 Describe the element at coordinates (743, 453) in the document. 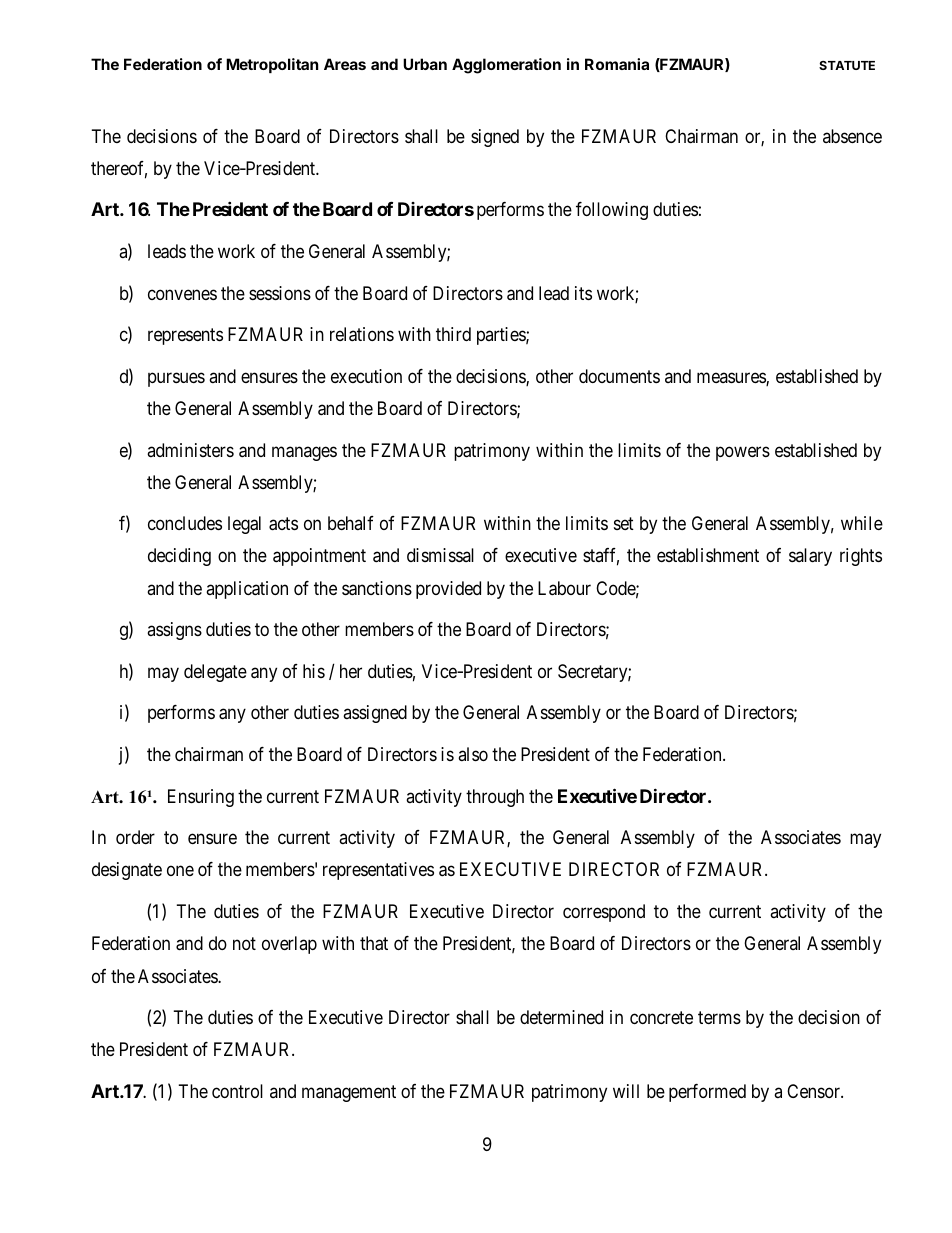

I see `powers` at that location.
